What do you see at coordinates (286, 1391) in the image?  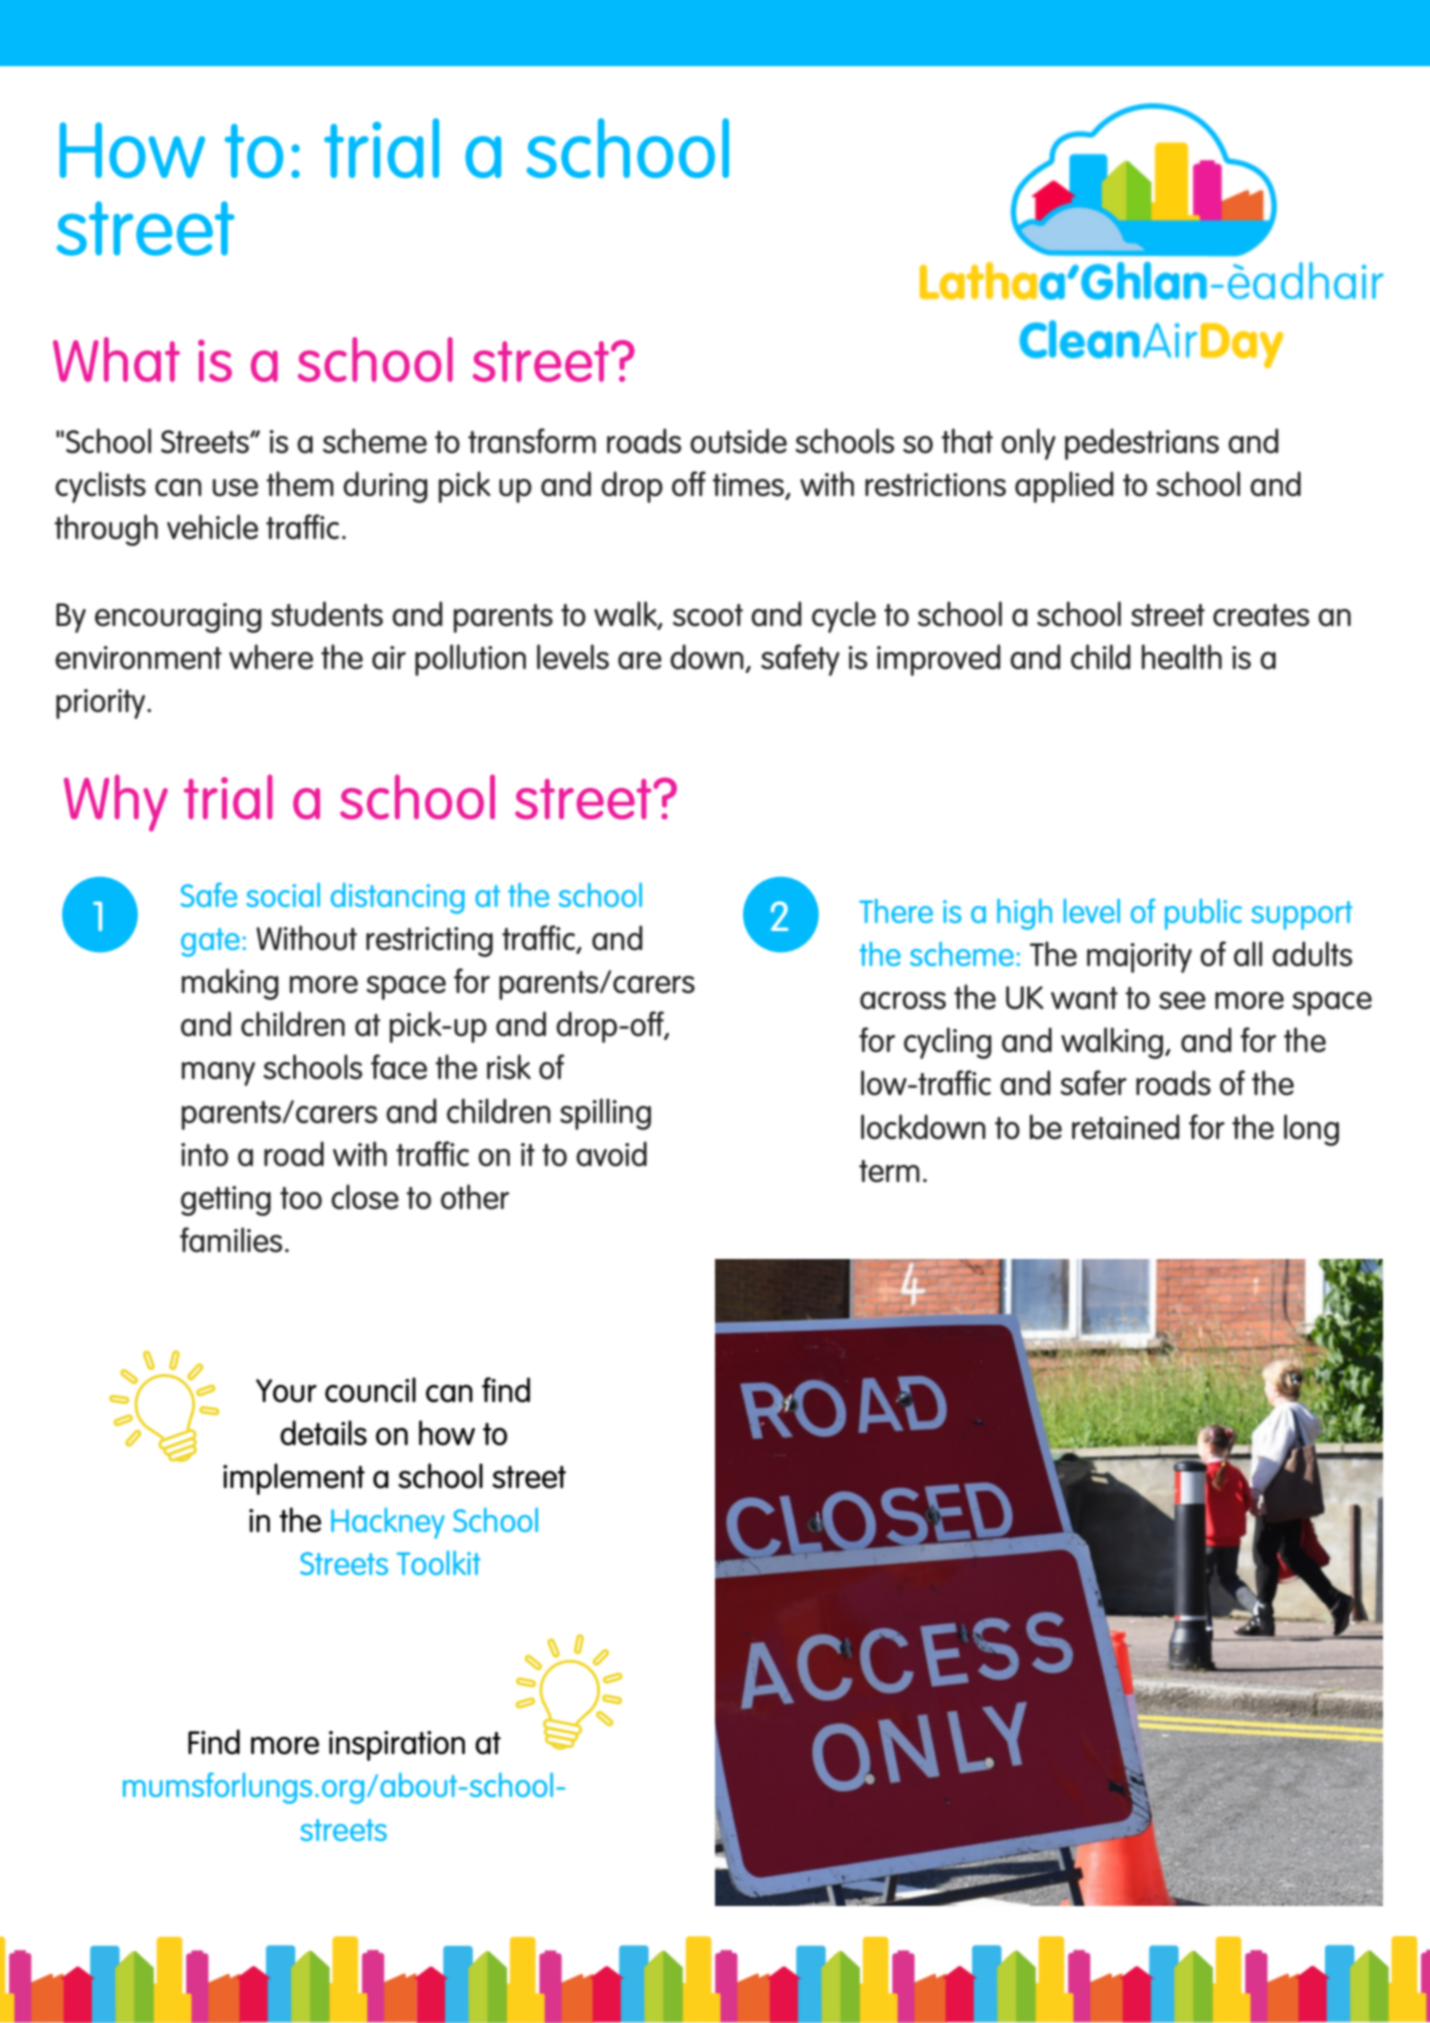 I see `Your` at bounding box center [286, 1391].
